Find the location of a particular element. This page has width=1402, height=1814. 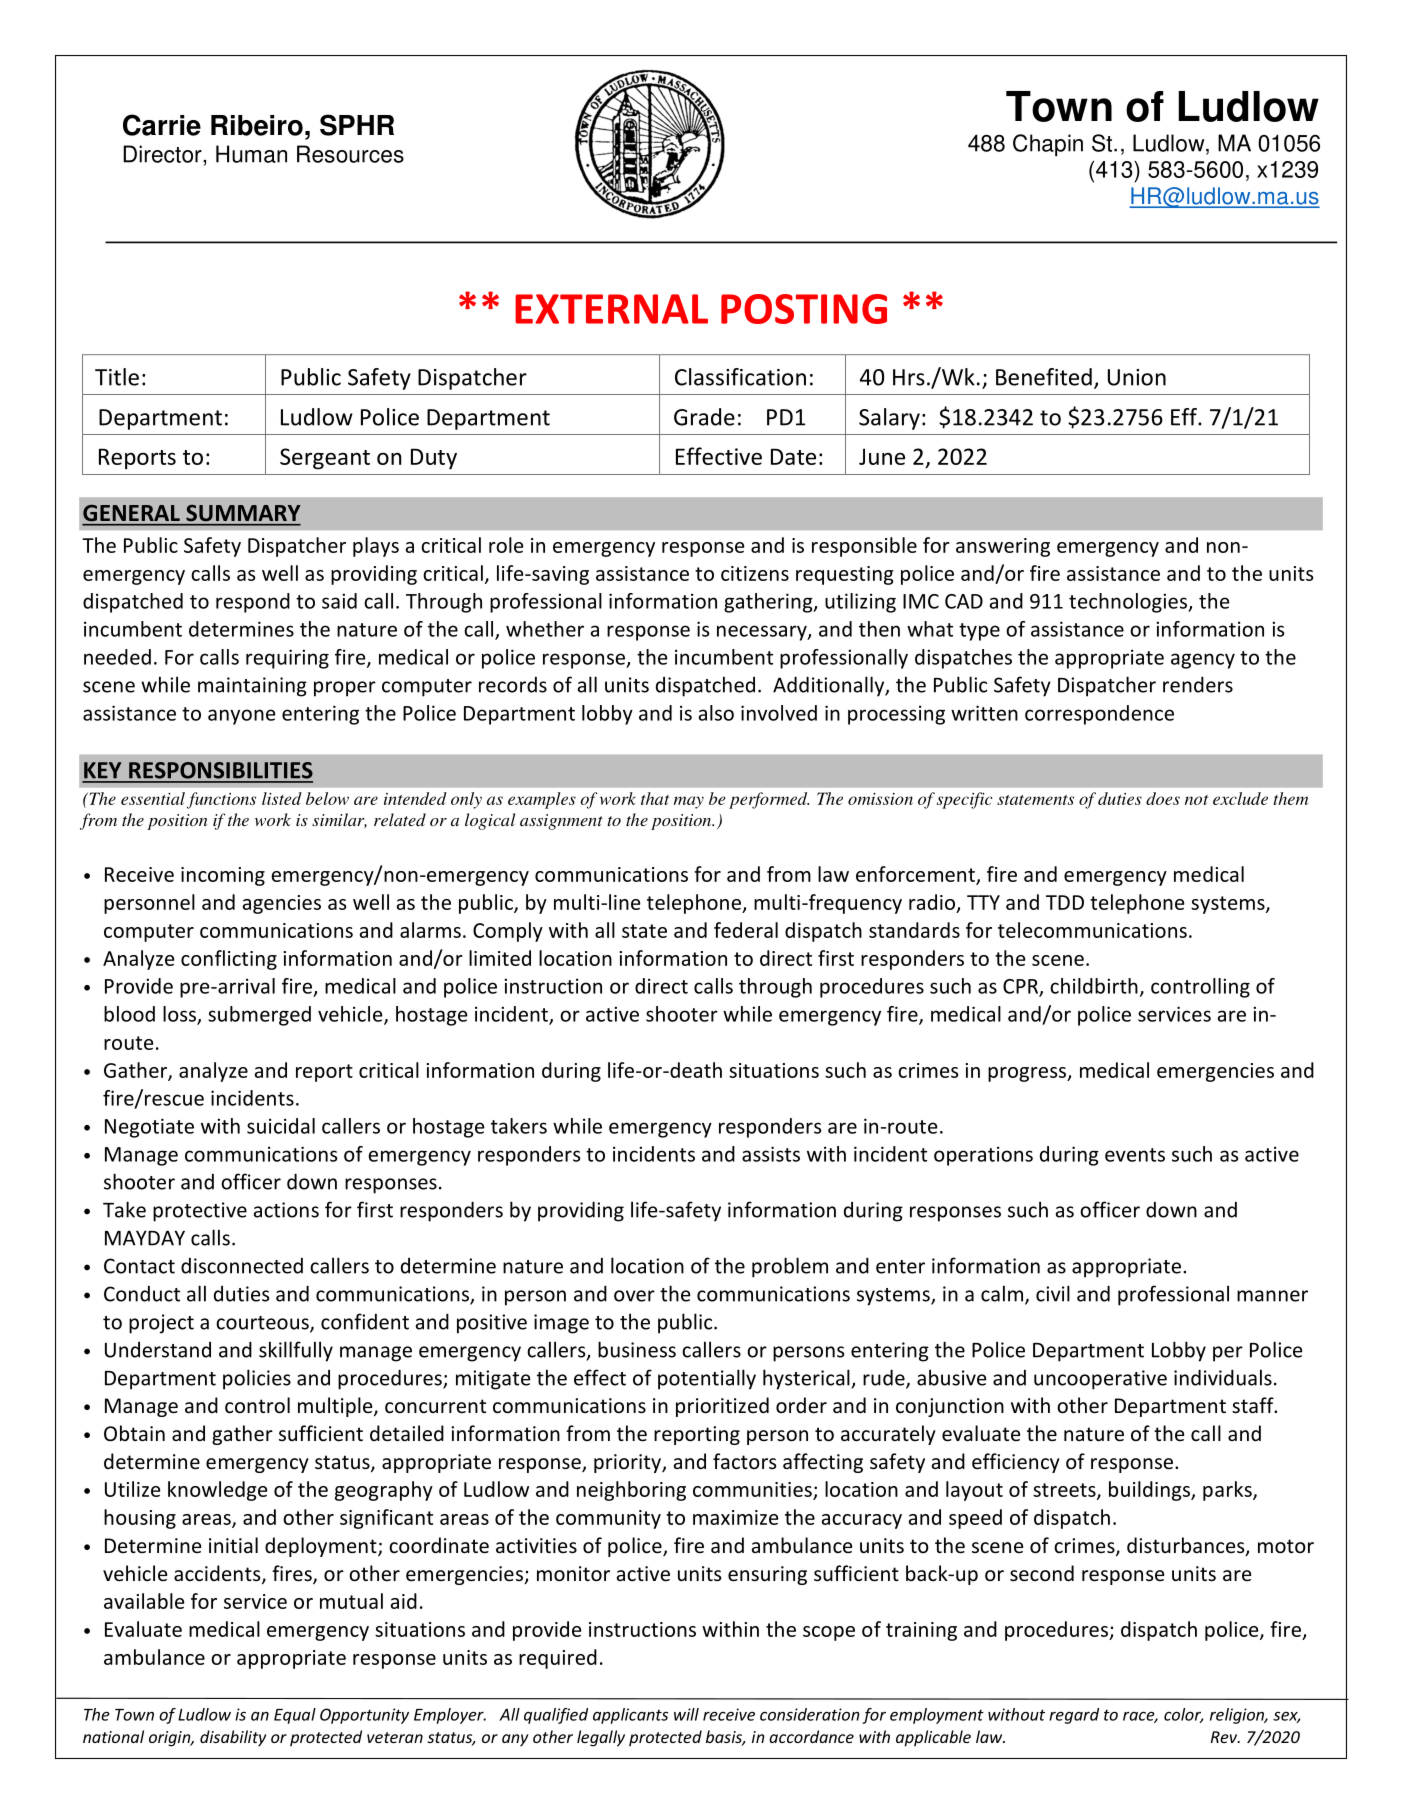

courteous is located at coordinates (263, 1324).
